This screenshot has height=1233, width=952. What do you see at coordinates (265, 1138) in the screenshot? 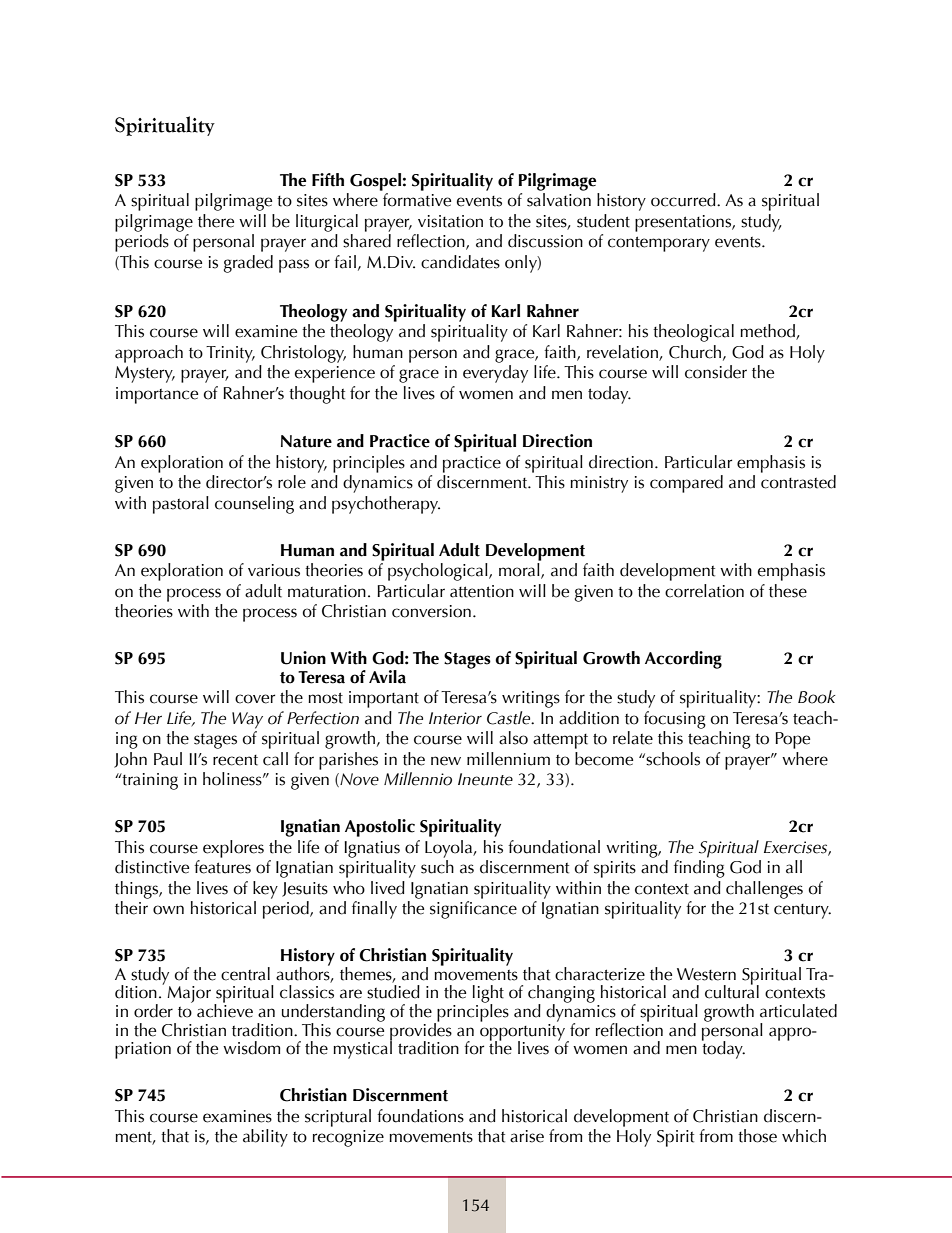
I see `ability` at bounding box center [265, 1138].
